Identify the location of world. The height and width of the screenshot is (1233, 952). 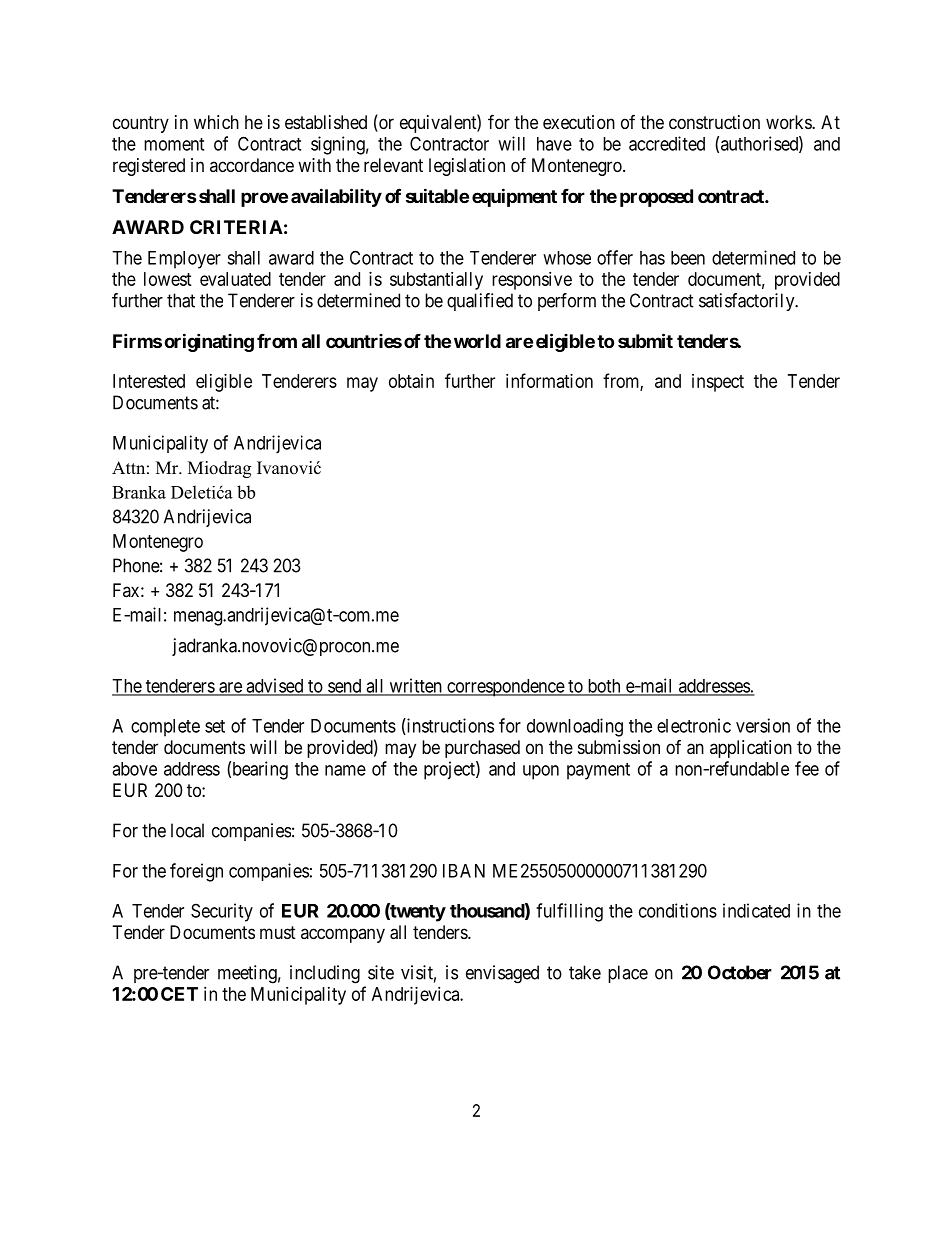
(477, 341).
